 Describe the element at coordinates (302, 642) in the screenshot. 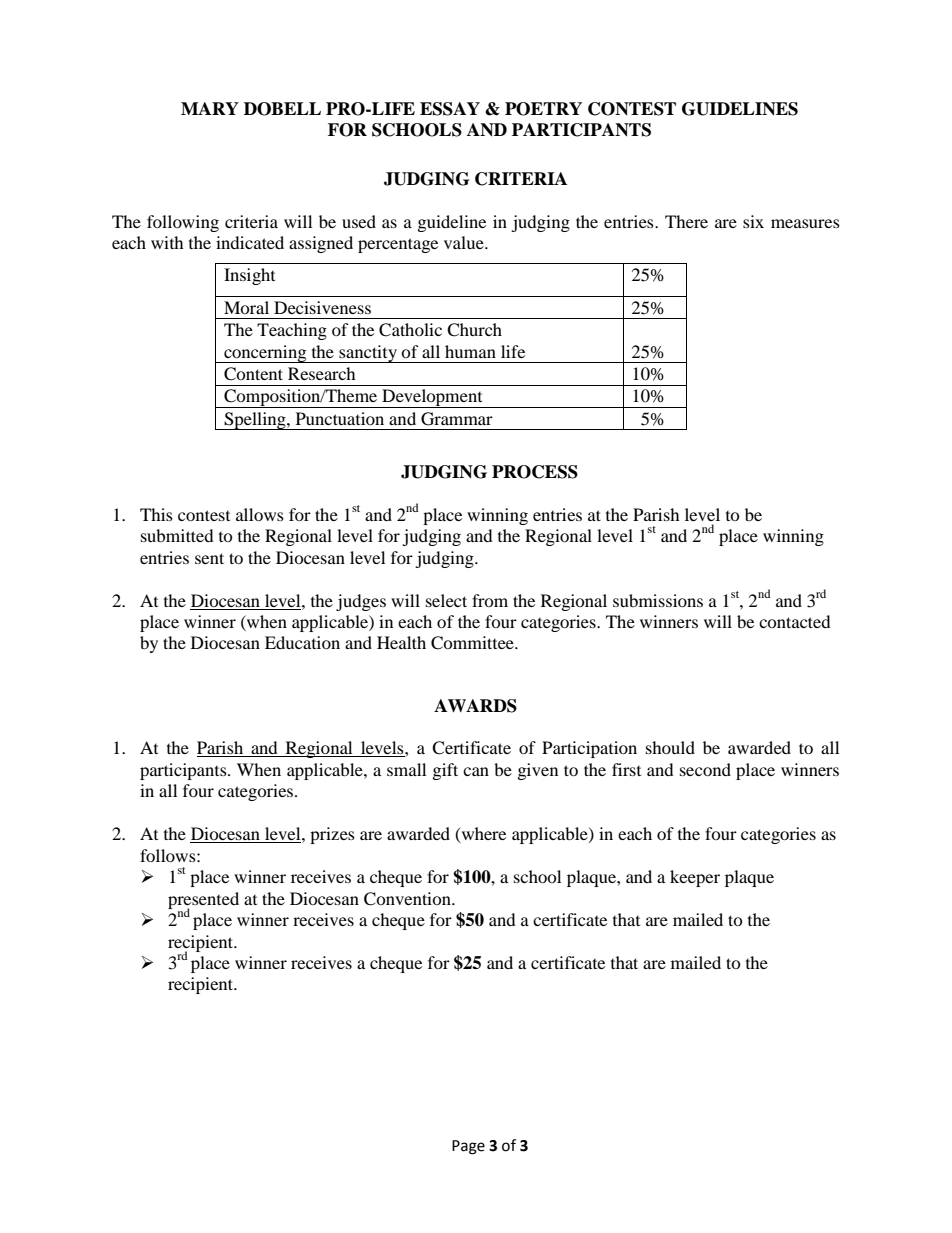

I see `Education` at that location.
